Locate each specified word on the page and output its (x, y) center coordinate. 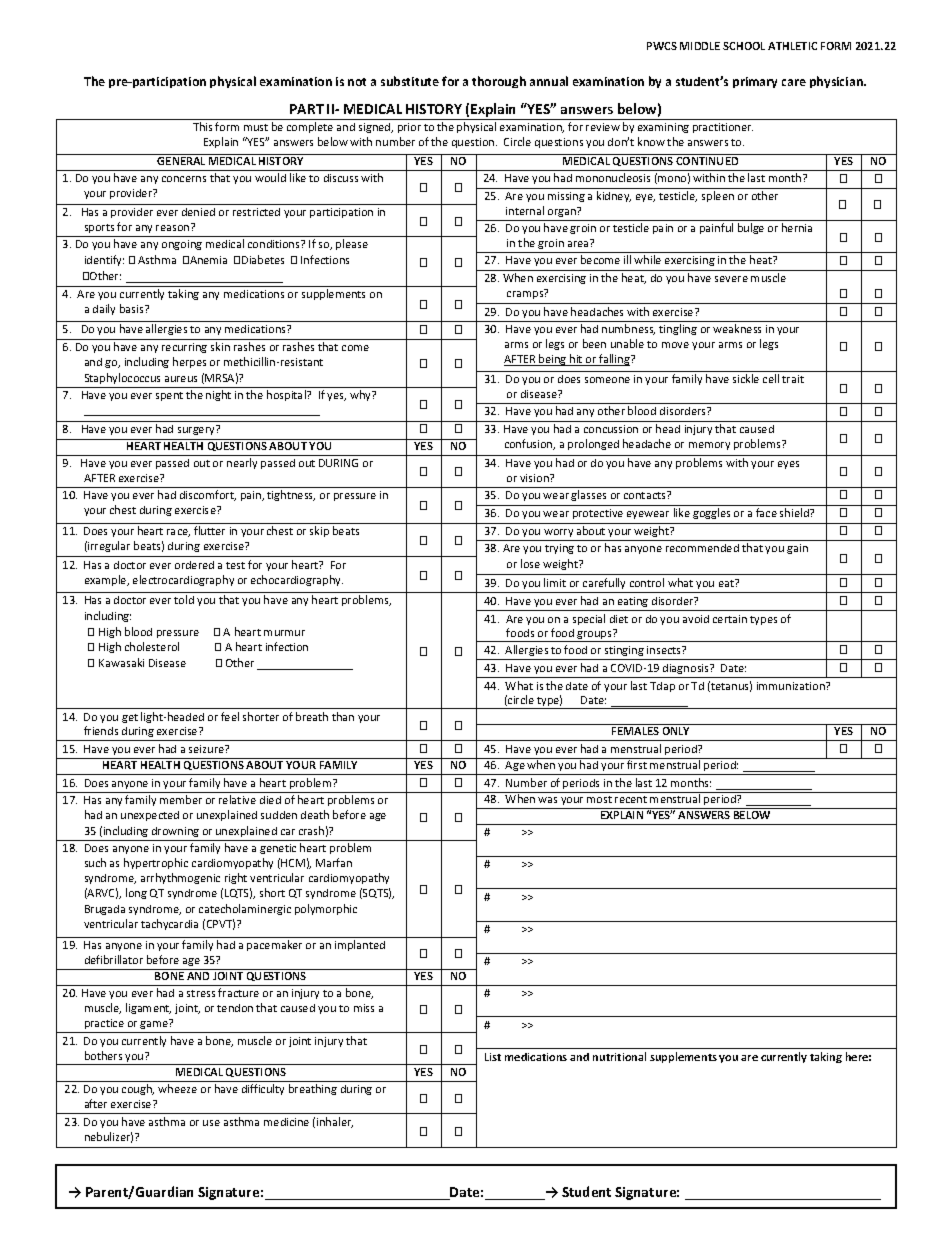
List (493, 1057)
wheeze (177, 1088)
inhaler (335, 1122)
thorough (499, 82)
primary (755, 82)
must (256, 127)
